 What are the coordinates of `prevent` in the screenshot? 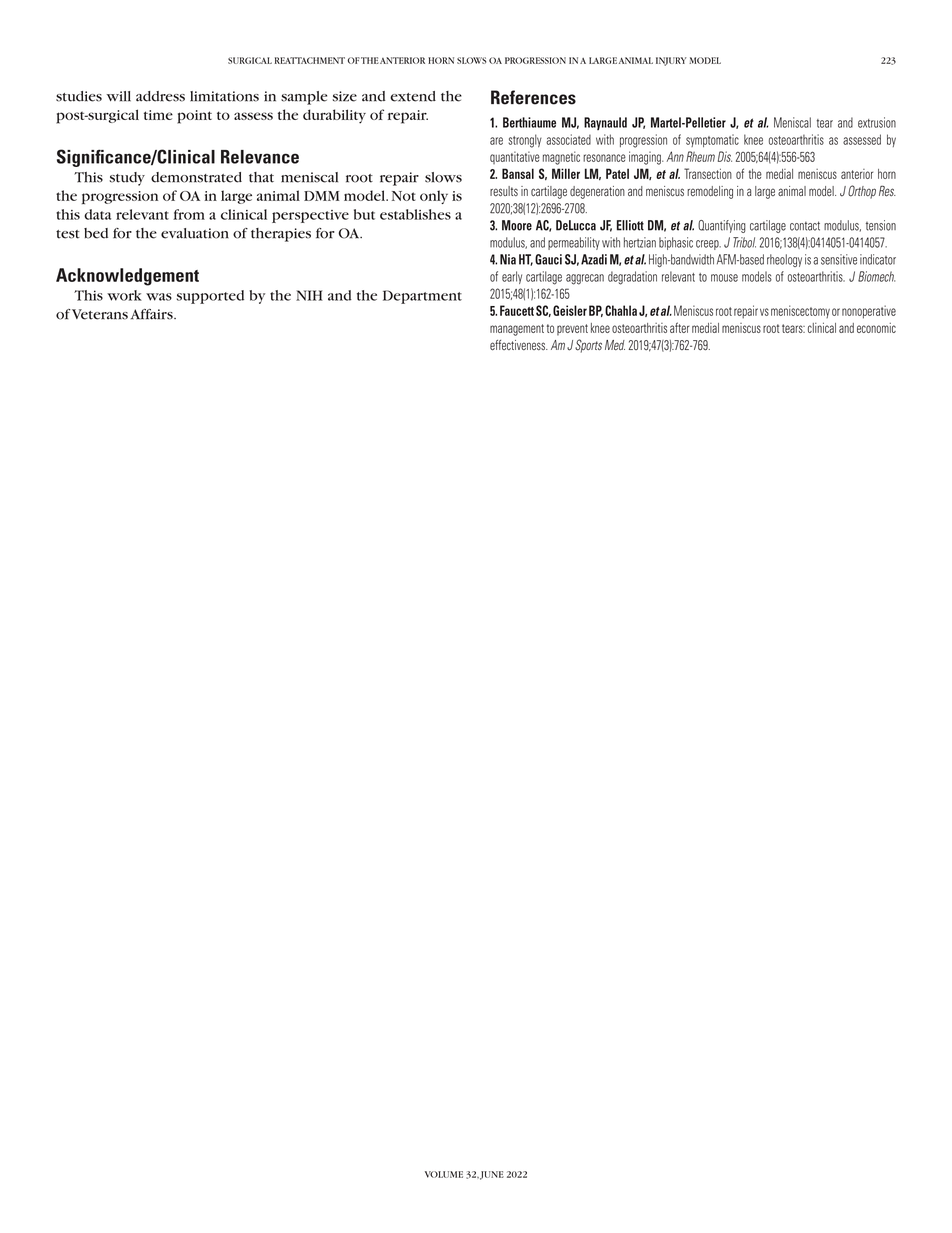 It's located at (572, 330).
